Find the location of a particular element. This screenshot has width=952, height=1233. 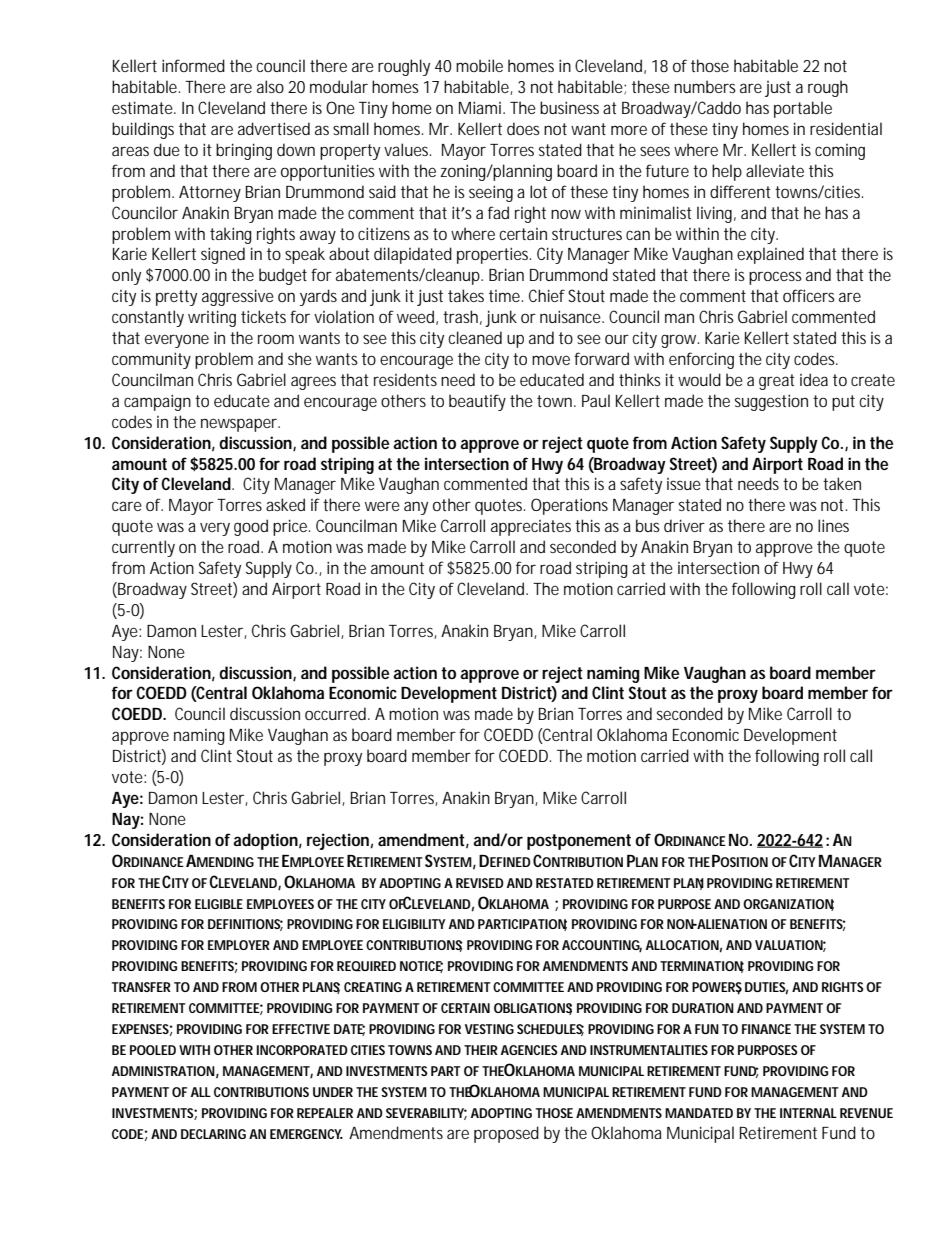

great is located at coordinates (777, 382).
